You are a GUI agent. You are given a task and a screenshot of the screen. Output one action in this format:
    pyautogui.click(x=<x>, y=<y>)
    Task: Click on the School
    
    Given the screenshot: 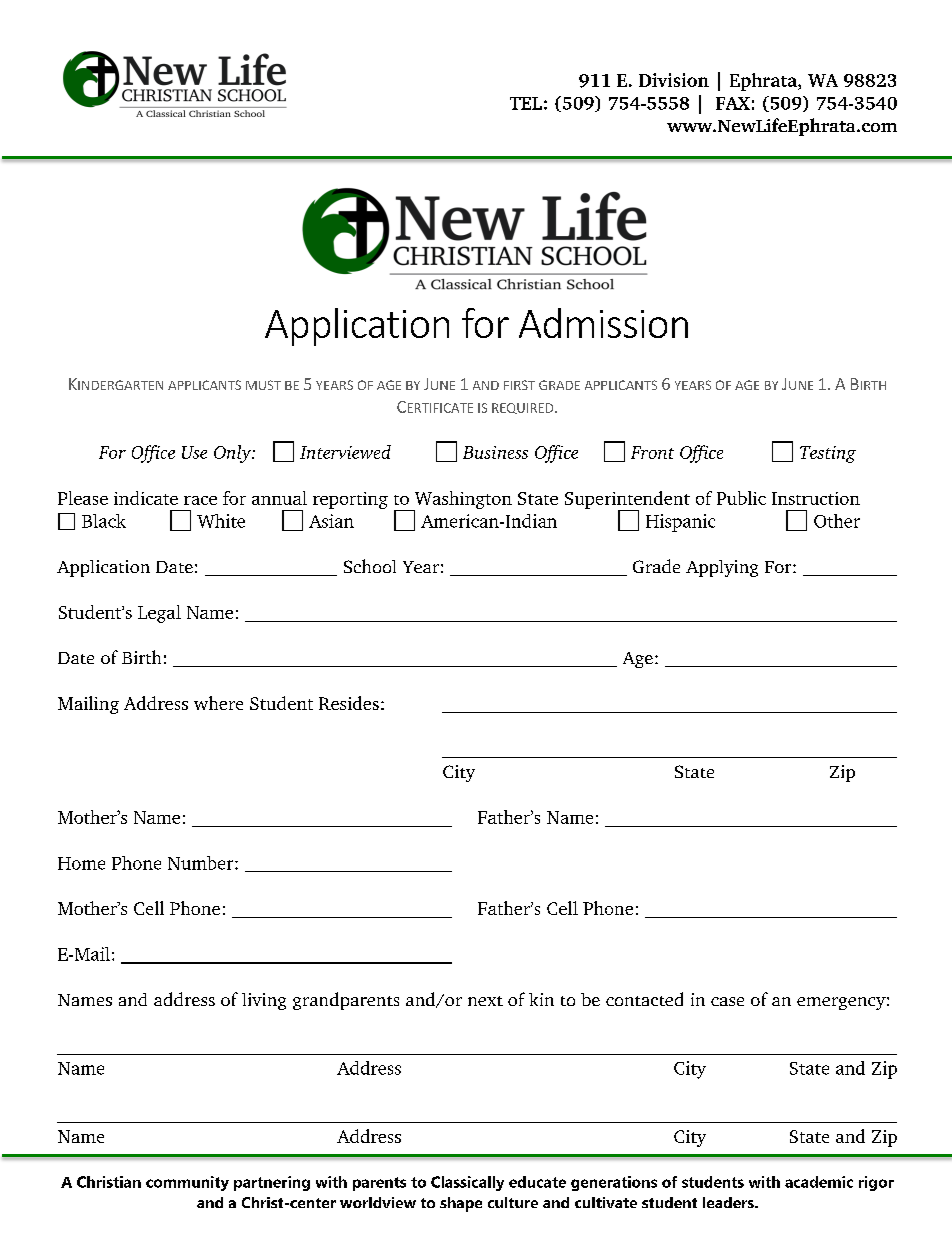 What is the action you would take?
    pyautogui.click(x=370, y=566)
